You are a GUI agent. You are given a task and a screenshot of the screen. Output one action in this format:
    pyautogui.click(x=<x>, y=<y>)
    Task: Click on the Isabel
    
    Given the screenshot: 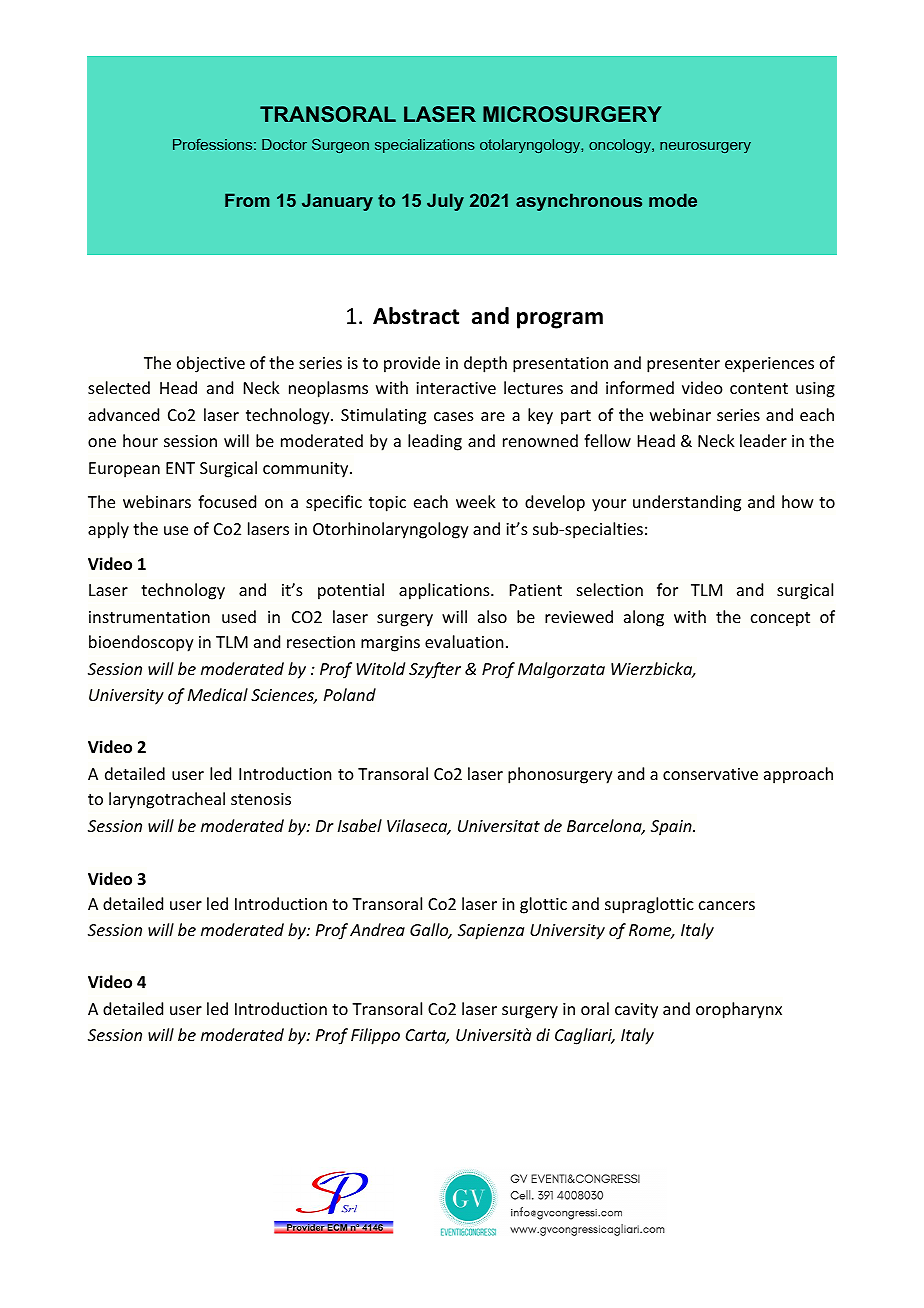 What is the action you would take?
    pyautogui.click(x=360, y=825)
